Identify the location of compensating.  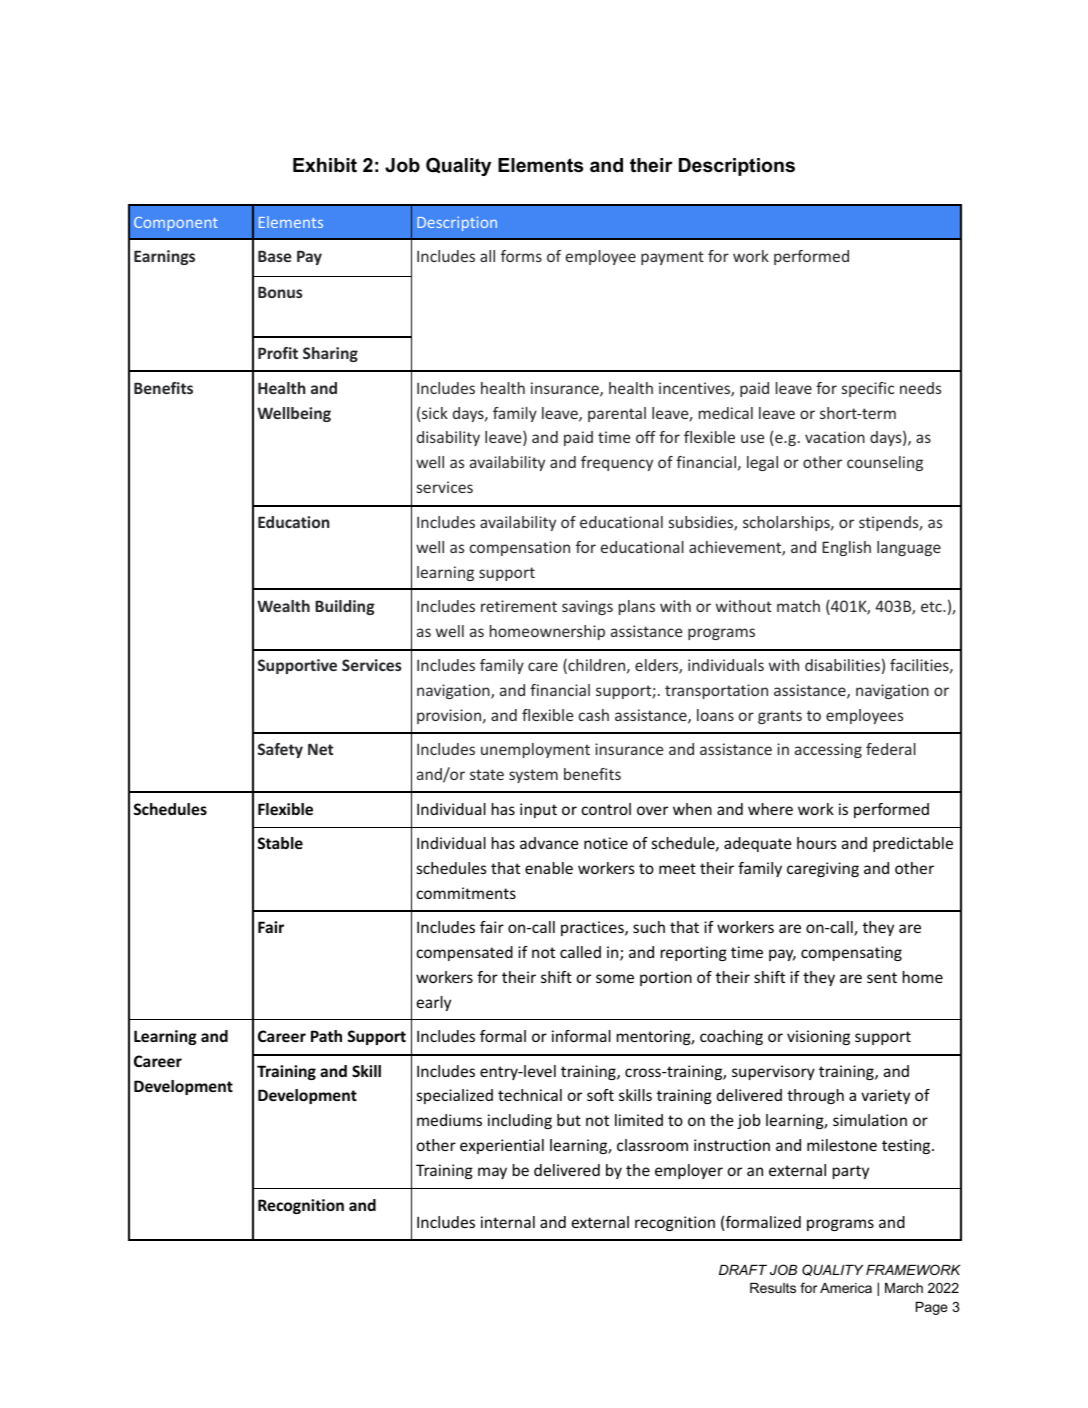
(851, 953).
